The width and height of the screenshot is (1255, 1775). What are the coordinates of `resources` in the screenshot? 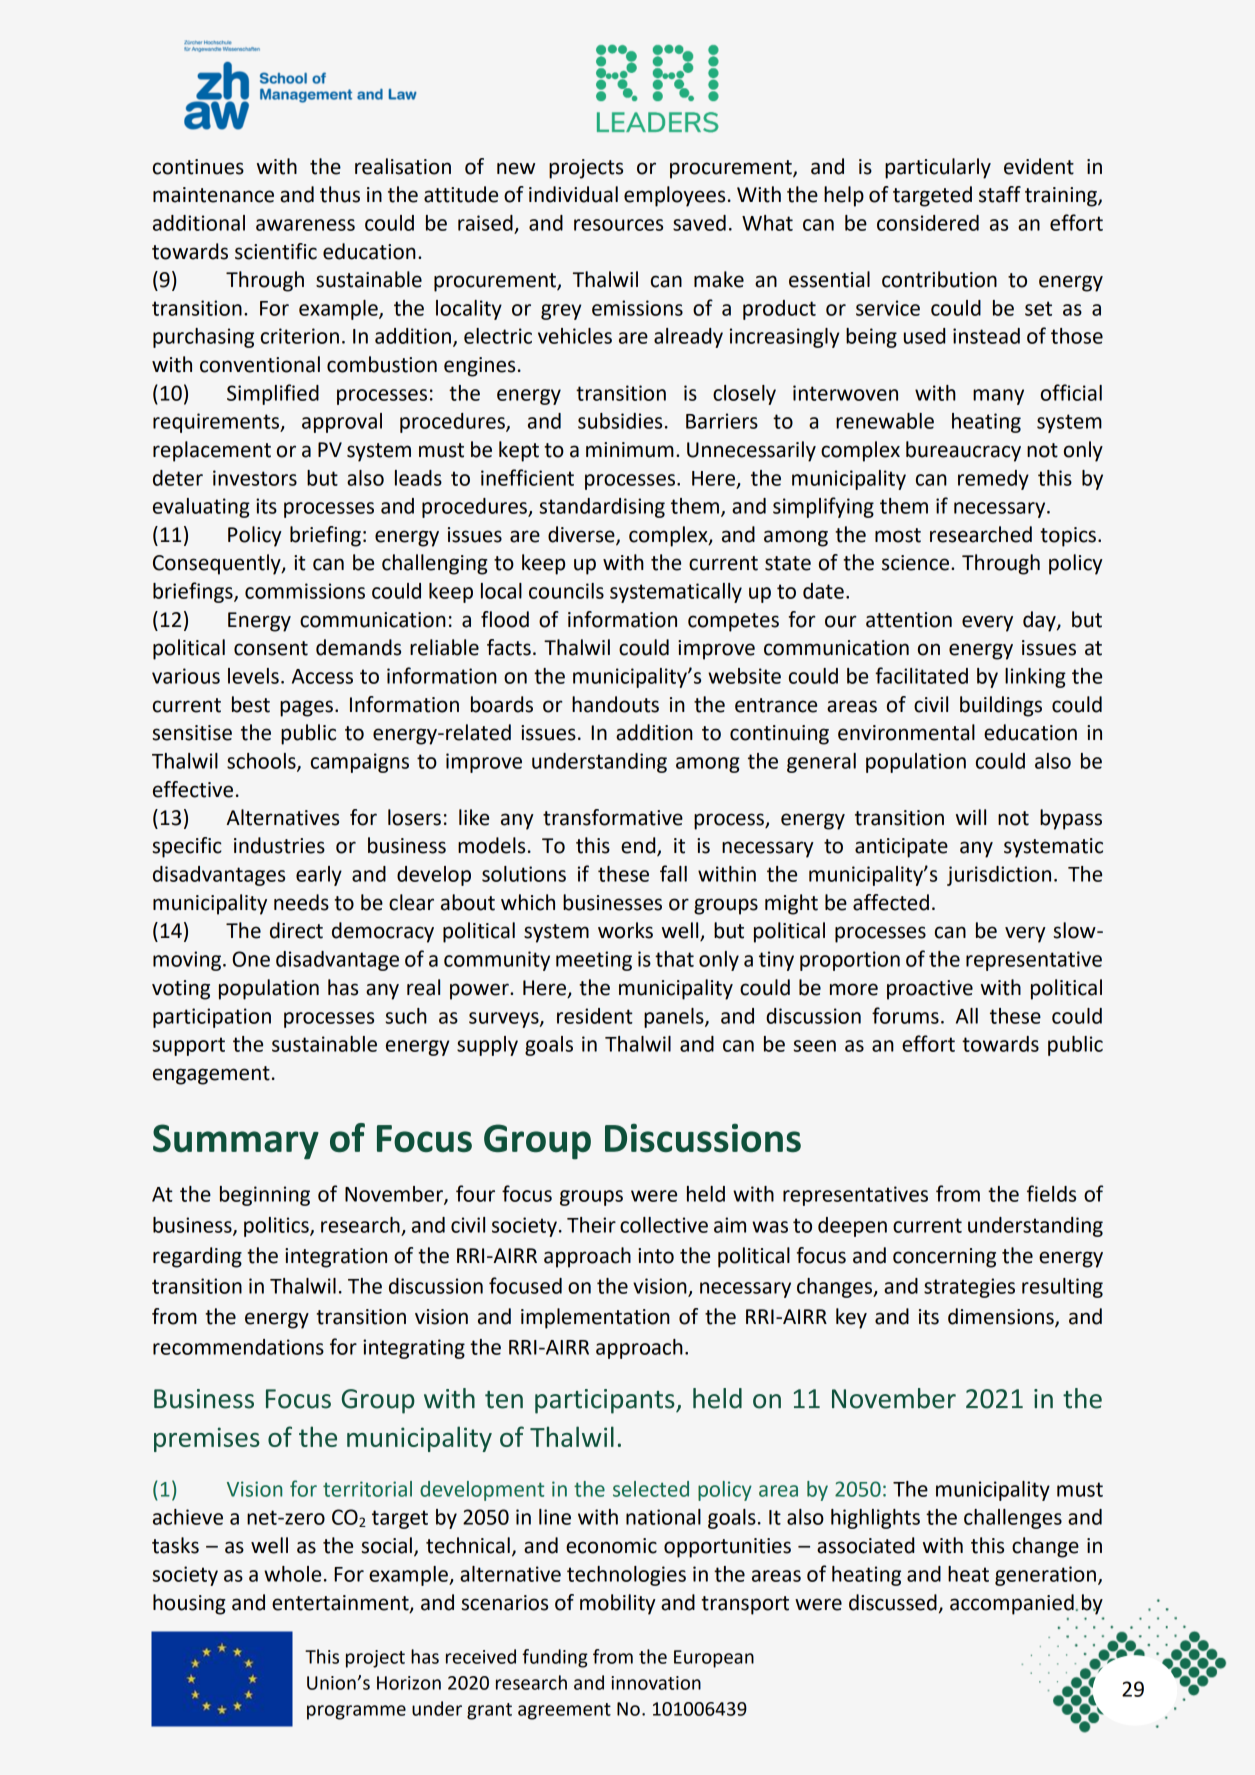 It's located at (618, 225).
